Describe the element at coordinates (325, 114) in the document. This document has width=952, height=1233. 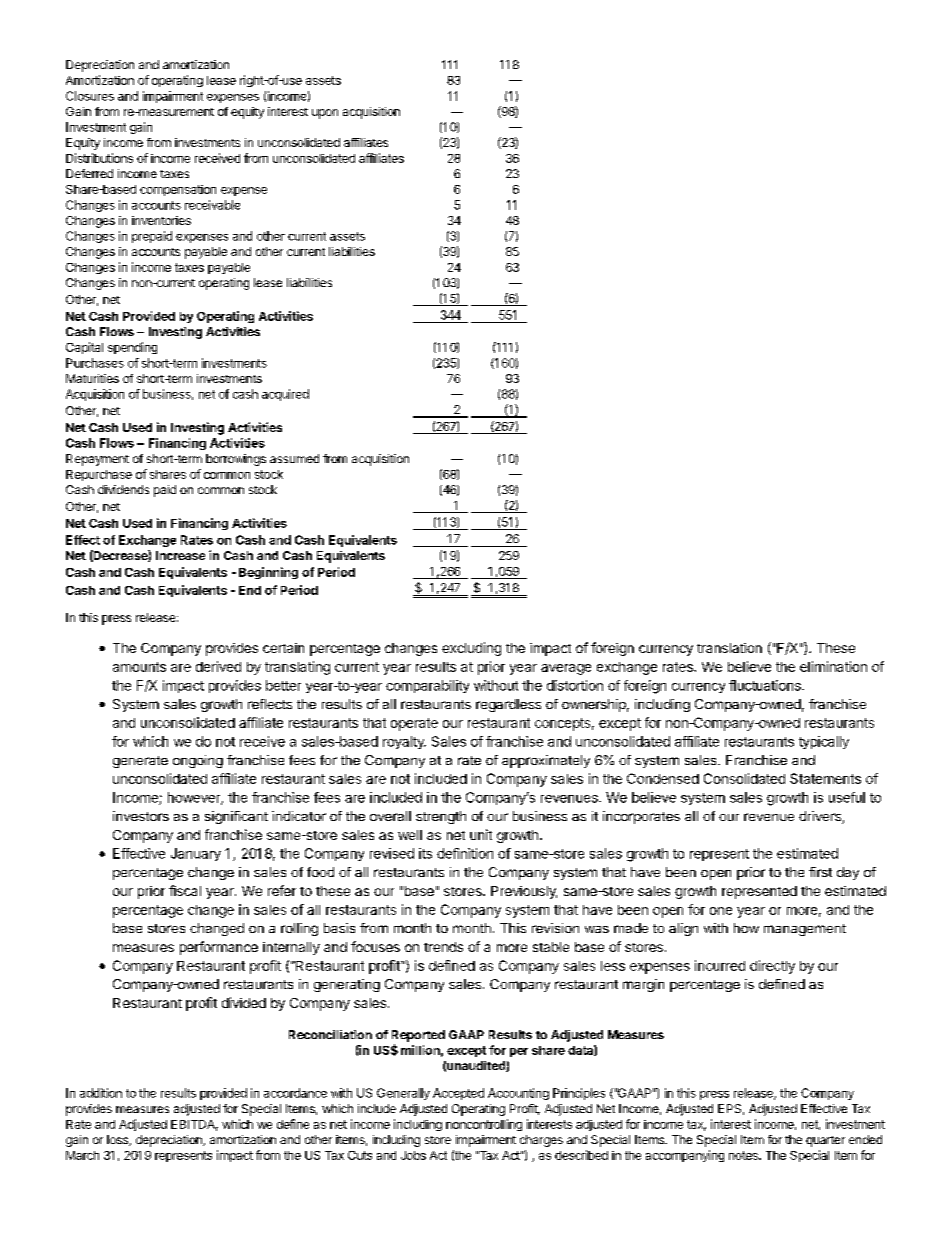
I see `upon` at that location.
